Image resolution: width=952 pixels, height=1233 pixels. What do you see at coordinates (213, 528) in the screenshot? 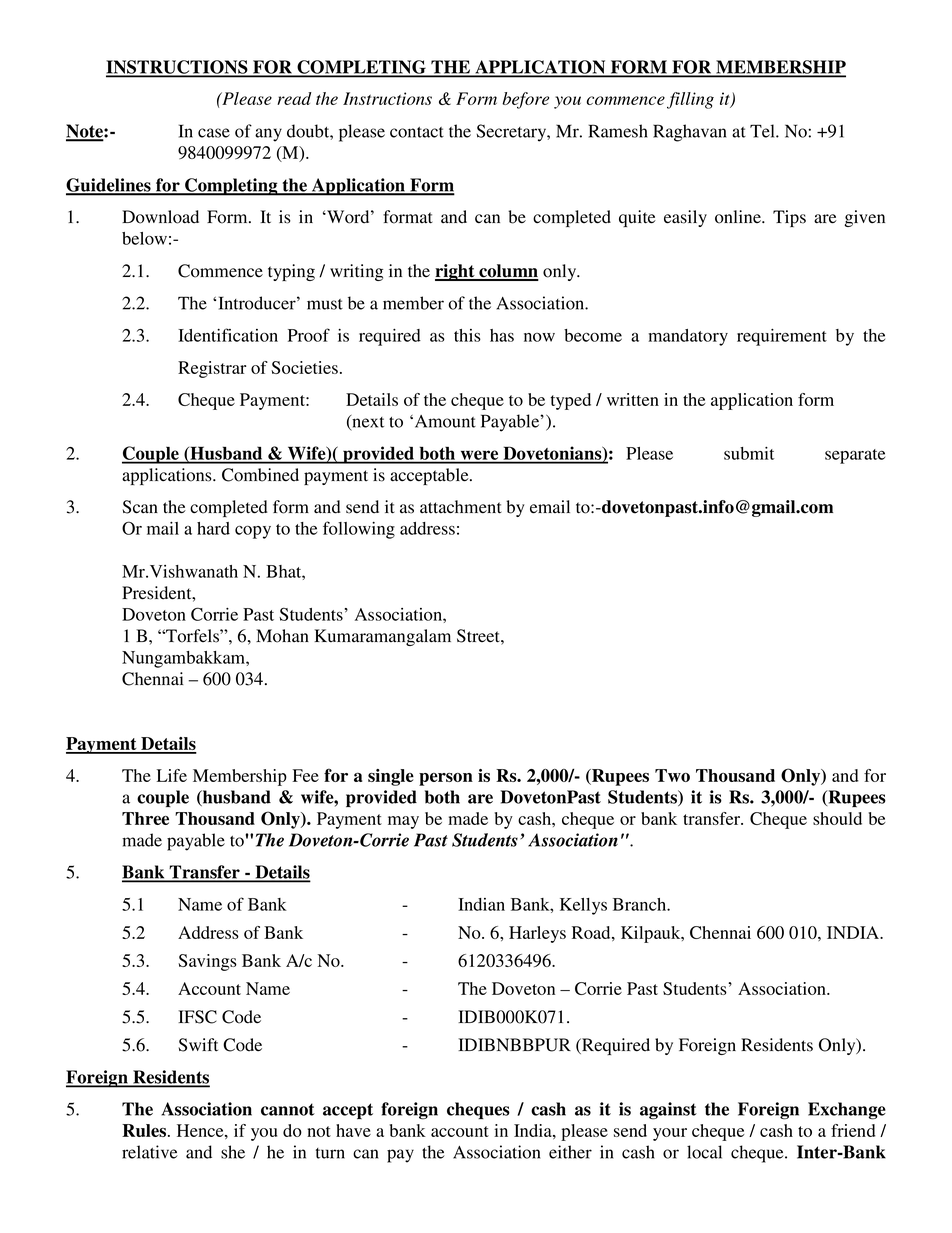
I see `hard` at bounding box center [213, 528].
